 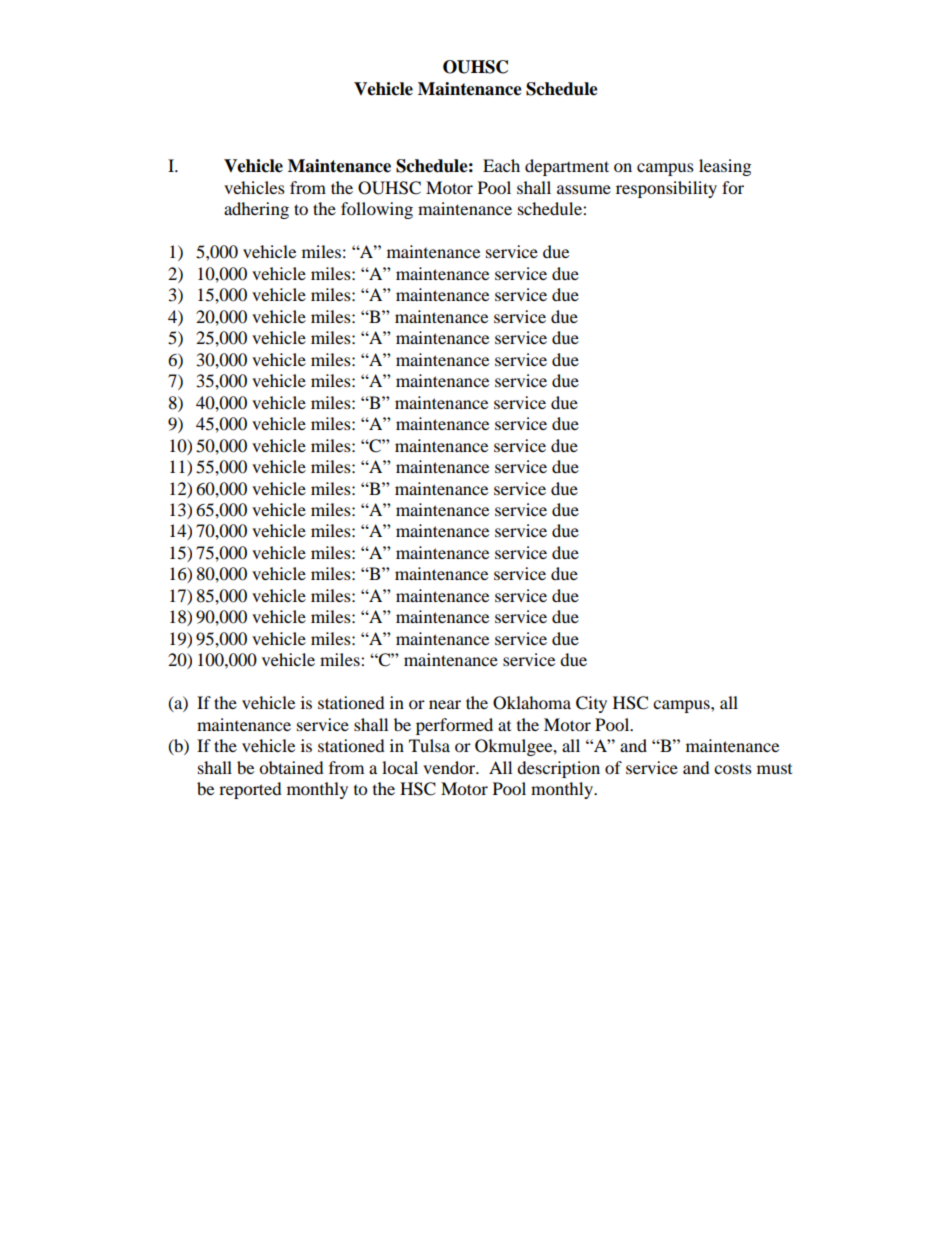 What do you see at coordinates (501, 165) in the page?
I see `Each` at bounding box center [501, 165].
